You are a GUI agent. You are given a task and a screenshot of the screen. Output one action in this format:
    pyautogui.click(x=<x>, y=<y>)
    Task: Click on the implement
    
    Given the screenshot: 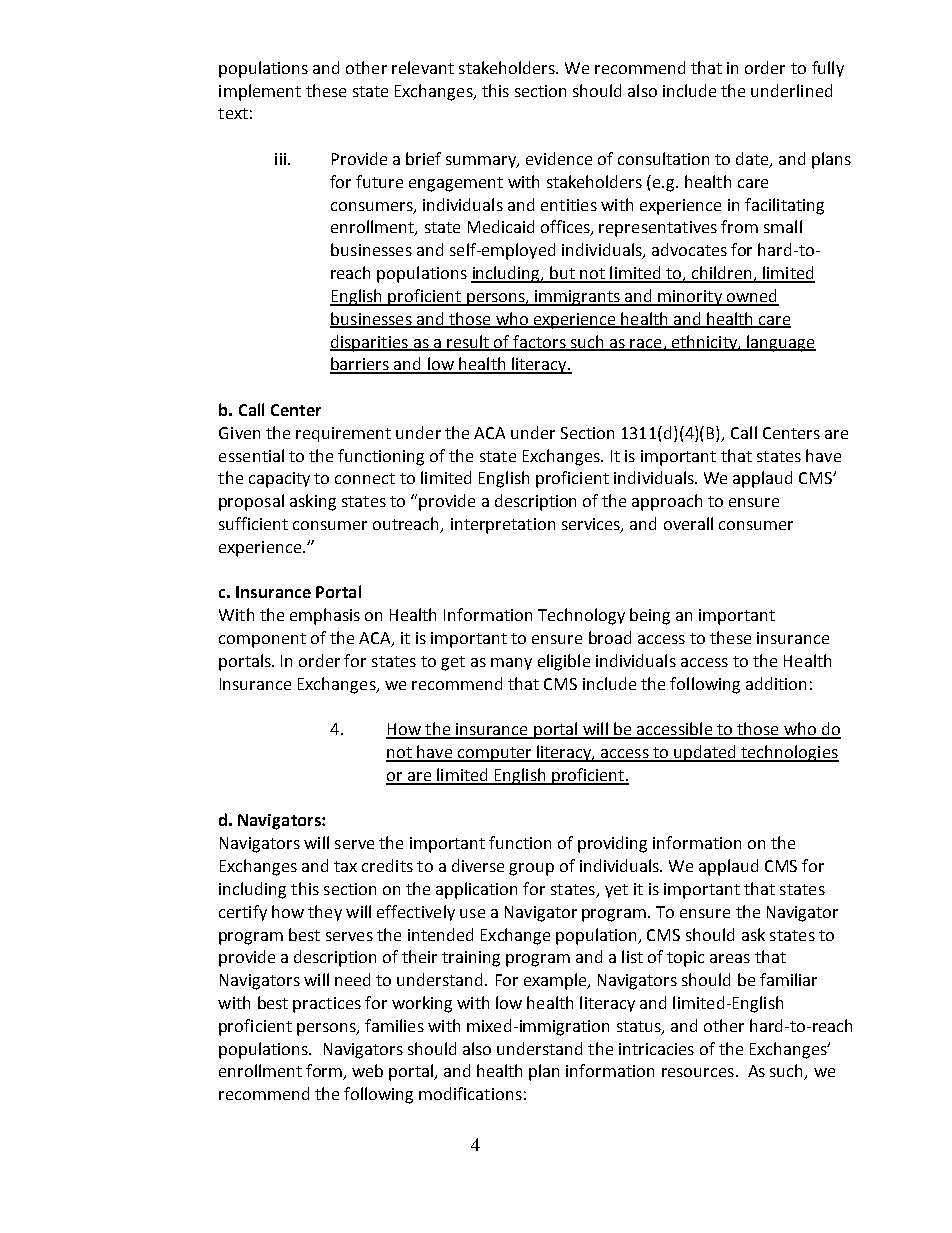 What is the action you would take?
    pyautogui.click(x=260, y=92)
